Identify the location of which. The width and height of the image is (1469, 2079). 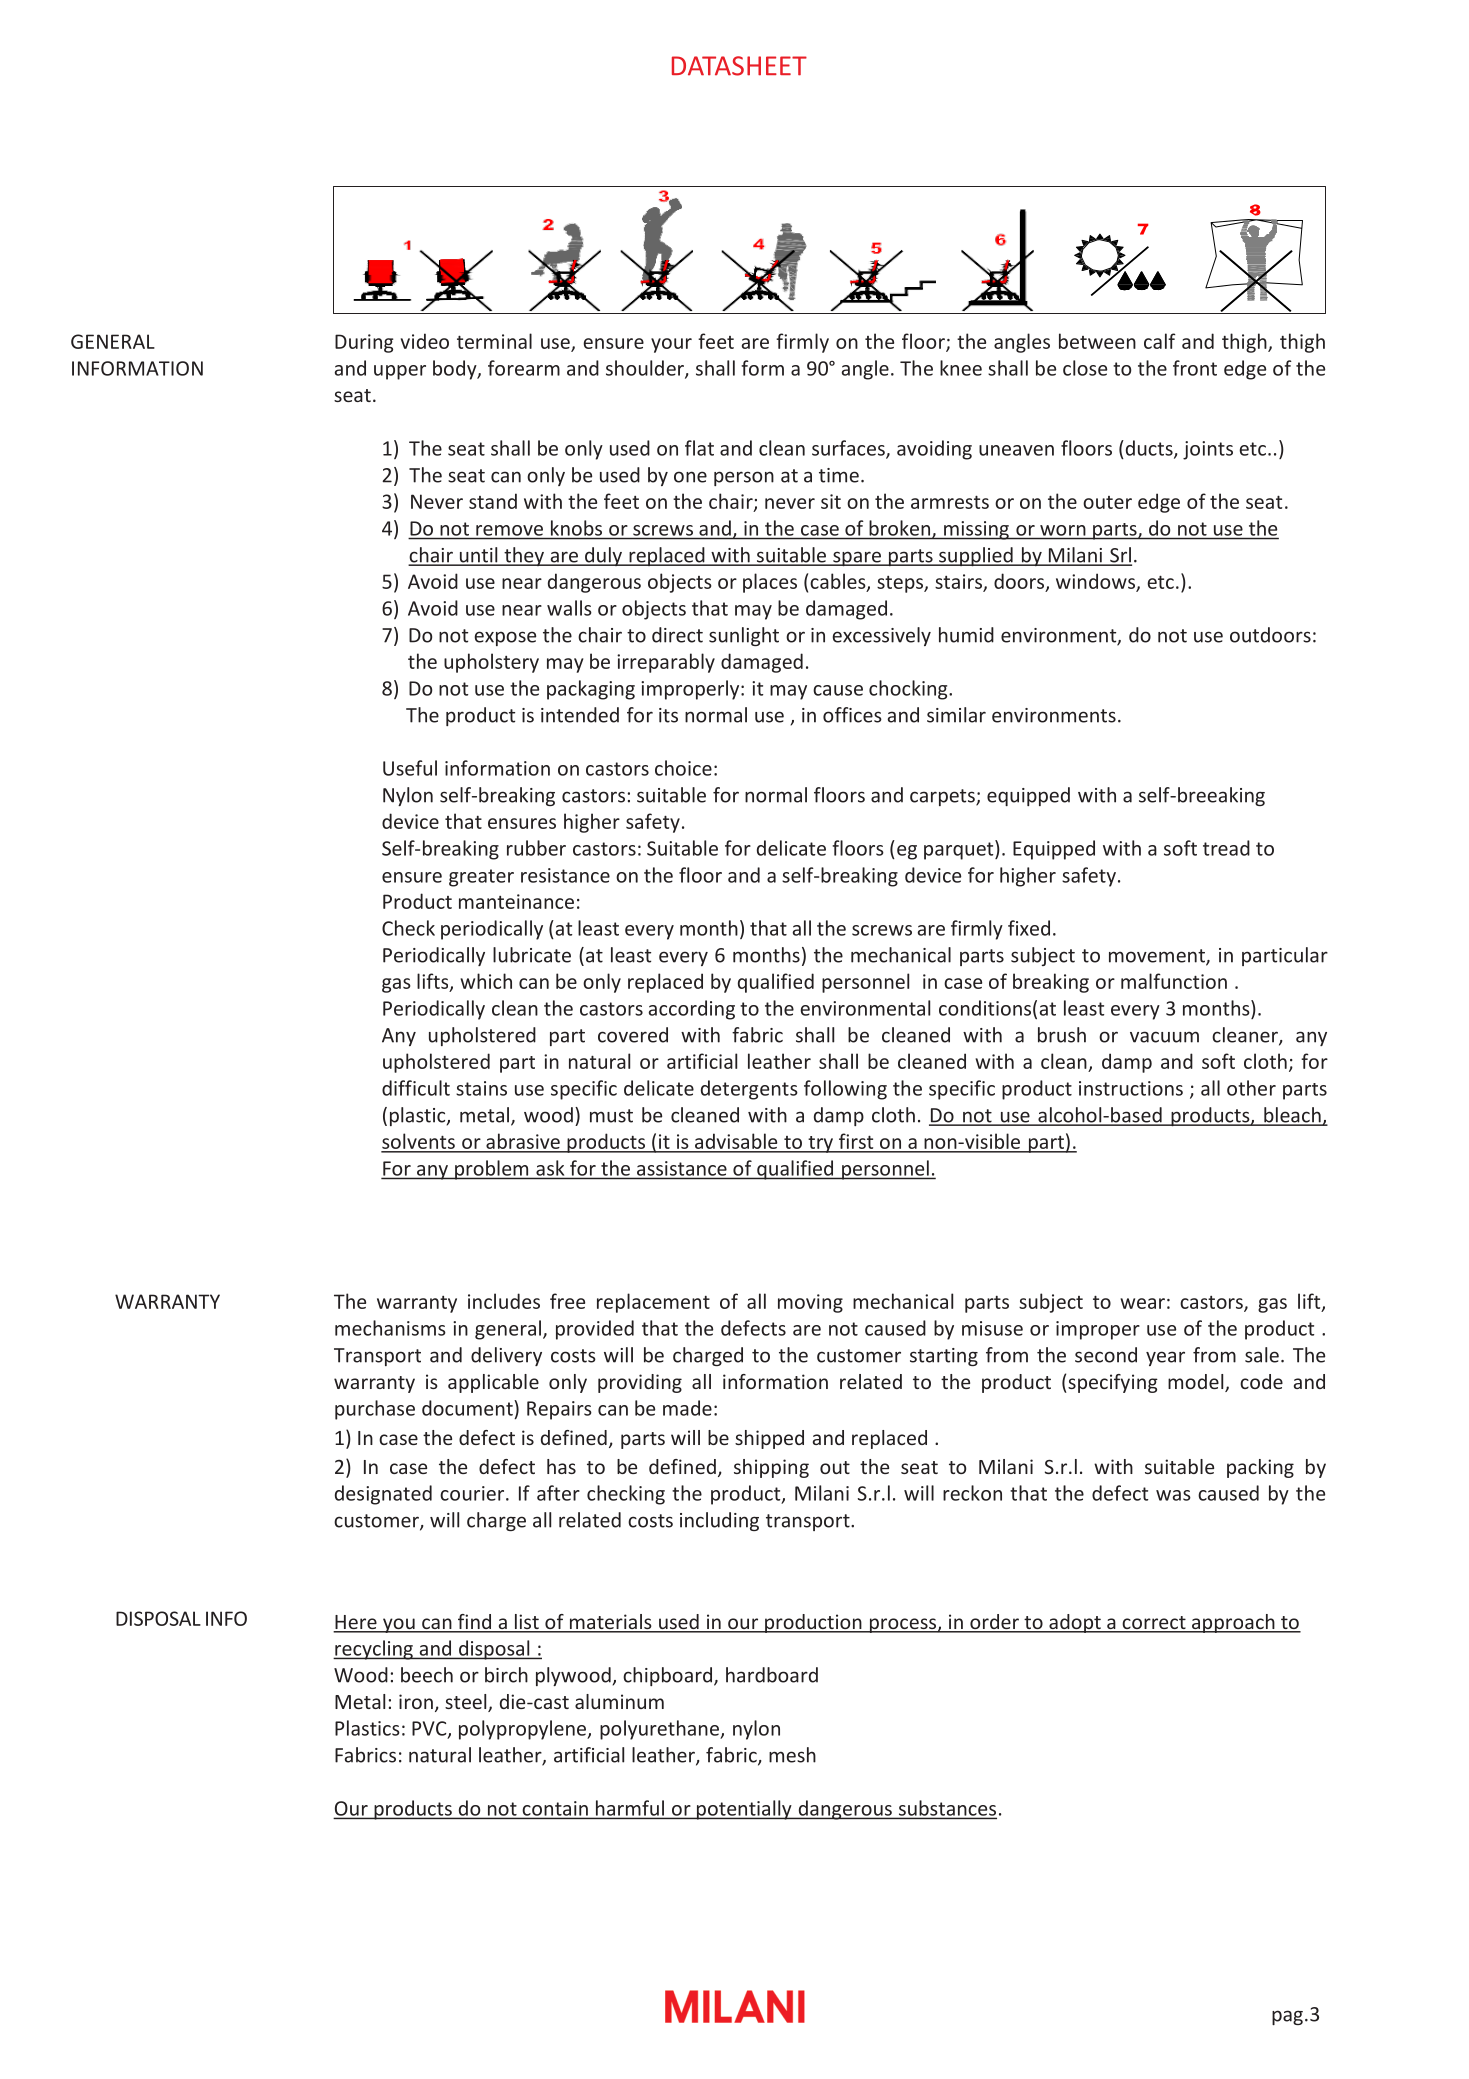
(486, 981).
